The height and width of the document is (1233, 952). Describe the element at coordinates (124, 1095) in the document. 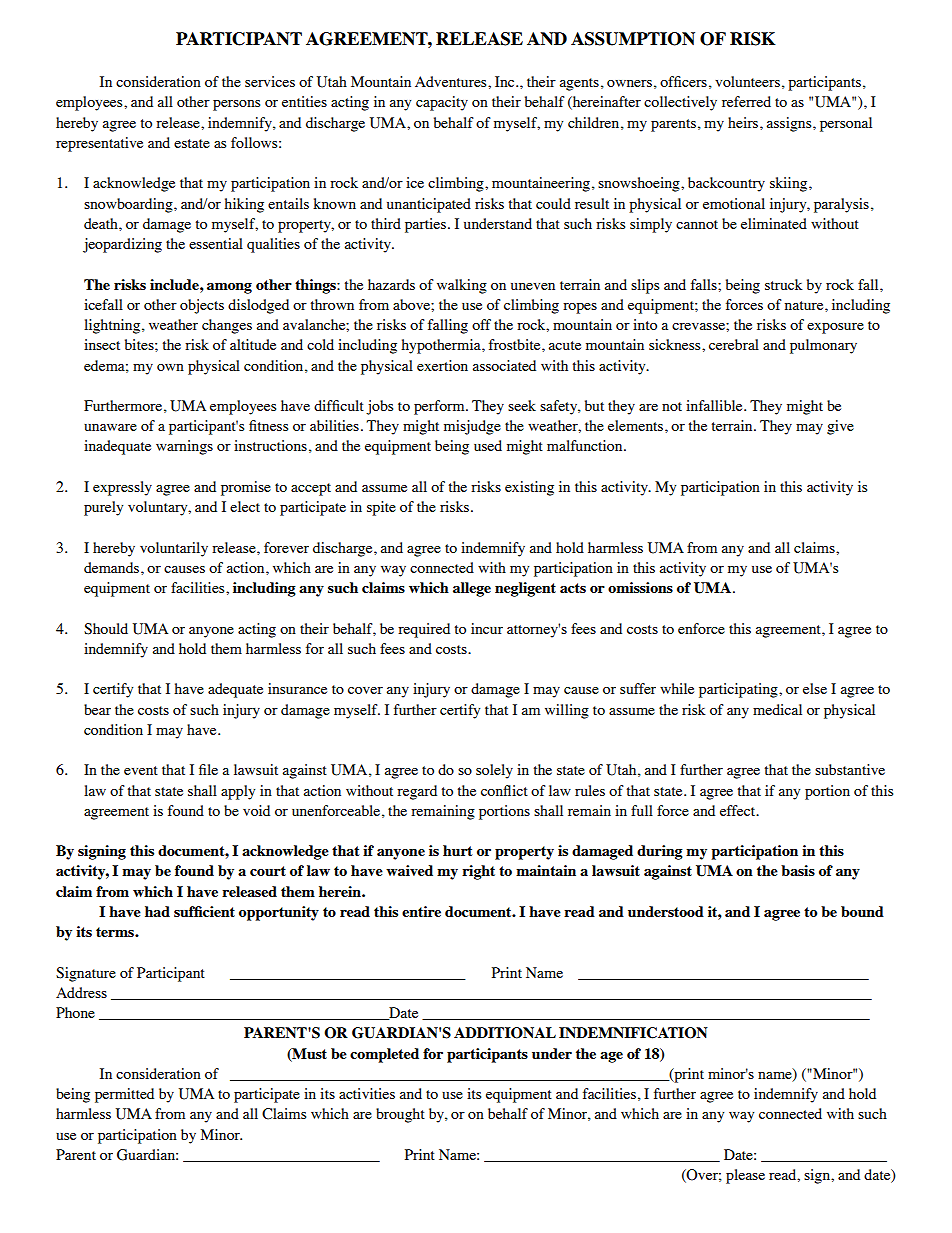

I see `permitted` at that location.
